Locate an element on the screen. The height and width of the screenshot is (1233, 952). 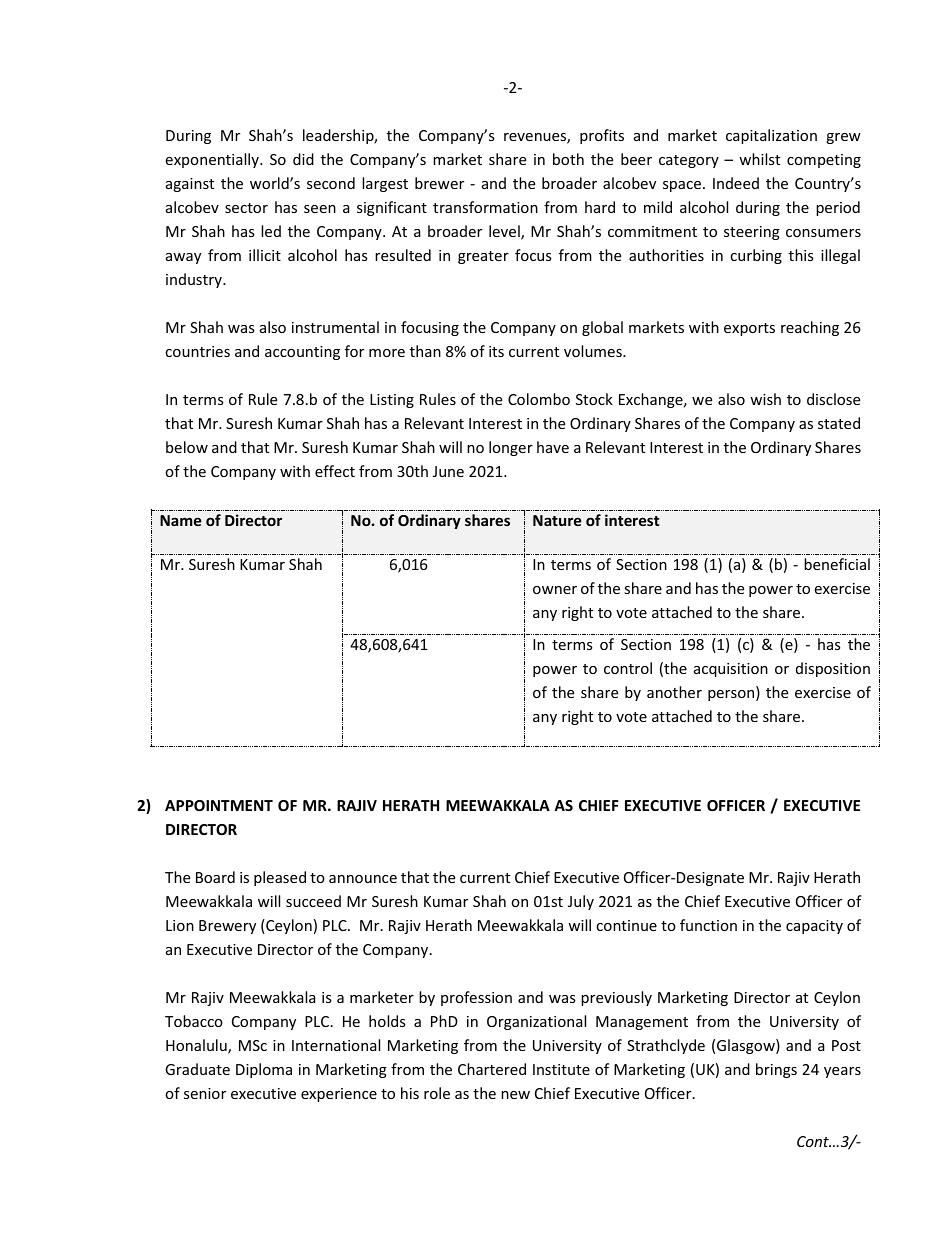
Nature is located at coordinates (557, 520).
